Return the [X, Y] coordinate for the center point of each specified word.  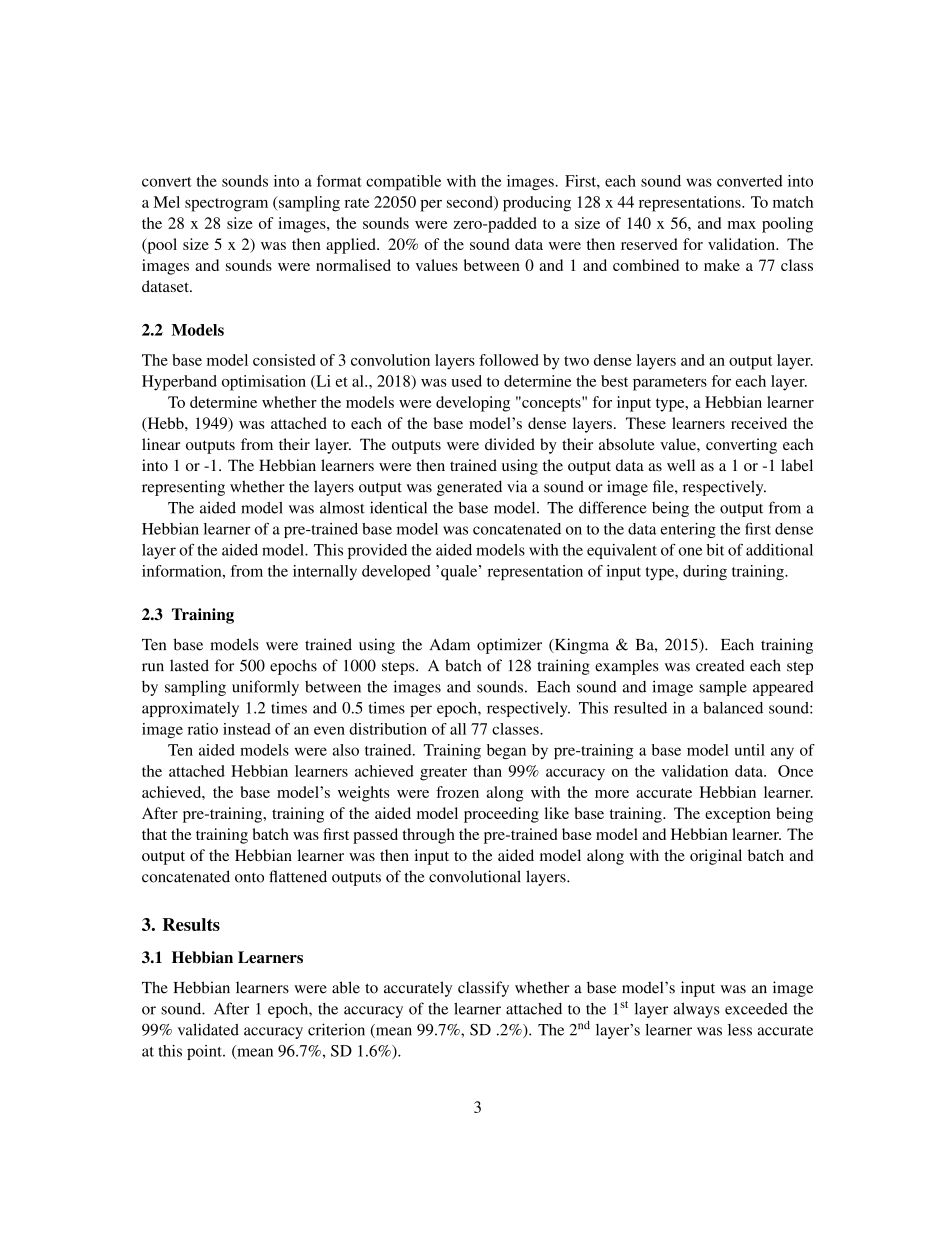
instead [247, 729]
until [750, 750]
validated [208, 1029]
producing [537, 204]
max [742, 225]
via [517, 486]
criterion [336, 1029]
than [487, 771]
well [681, 465]
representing [183, 488]
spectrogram [226, 205]
